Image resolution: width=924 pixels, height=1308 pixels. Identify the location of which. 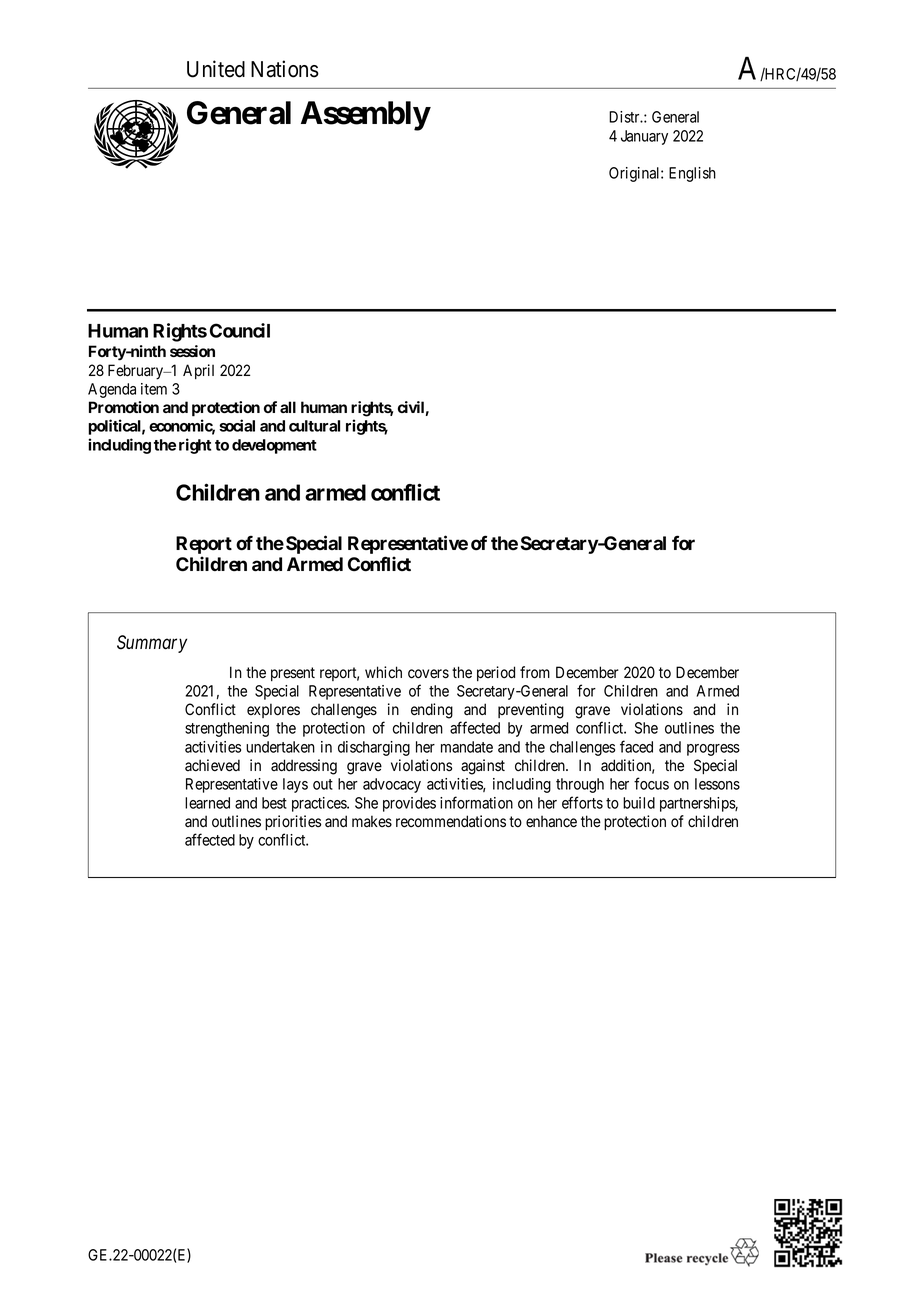
(383, 672).
